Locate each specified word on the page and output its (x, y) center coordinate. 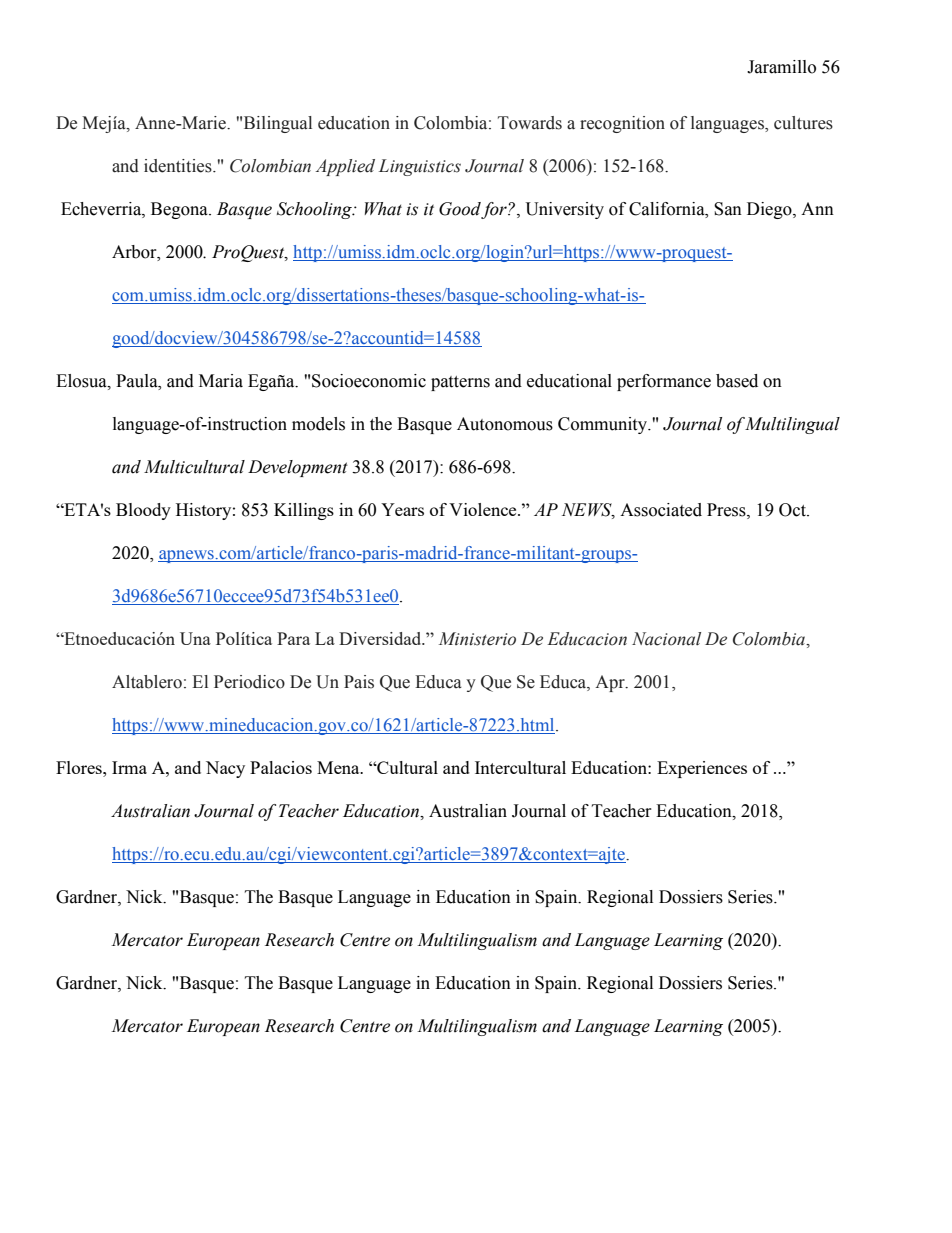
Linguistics (420, 167)
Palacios (281, 767)
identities (179, 166)
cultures (803, 123)
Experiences (702, 769)
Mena (339, 767)
